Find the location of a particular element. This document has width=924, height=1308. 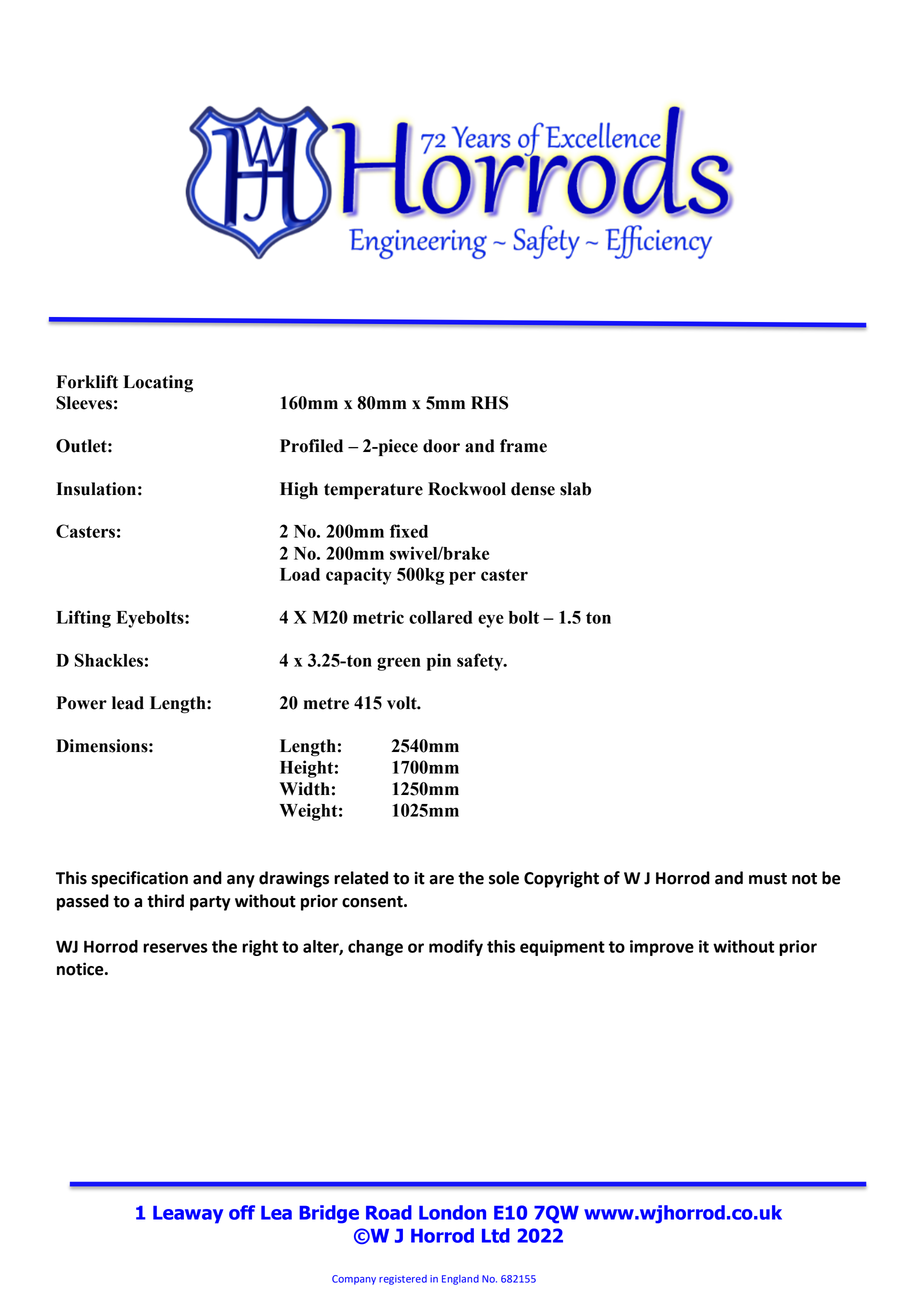

off is located at coordinates (242, 1212).
